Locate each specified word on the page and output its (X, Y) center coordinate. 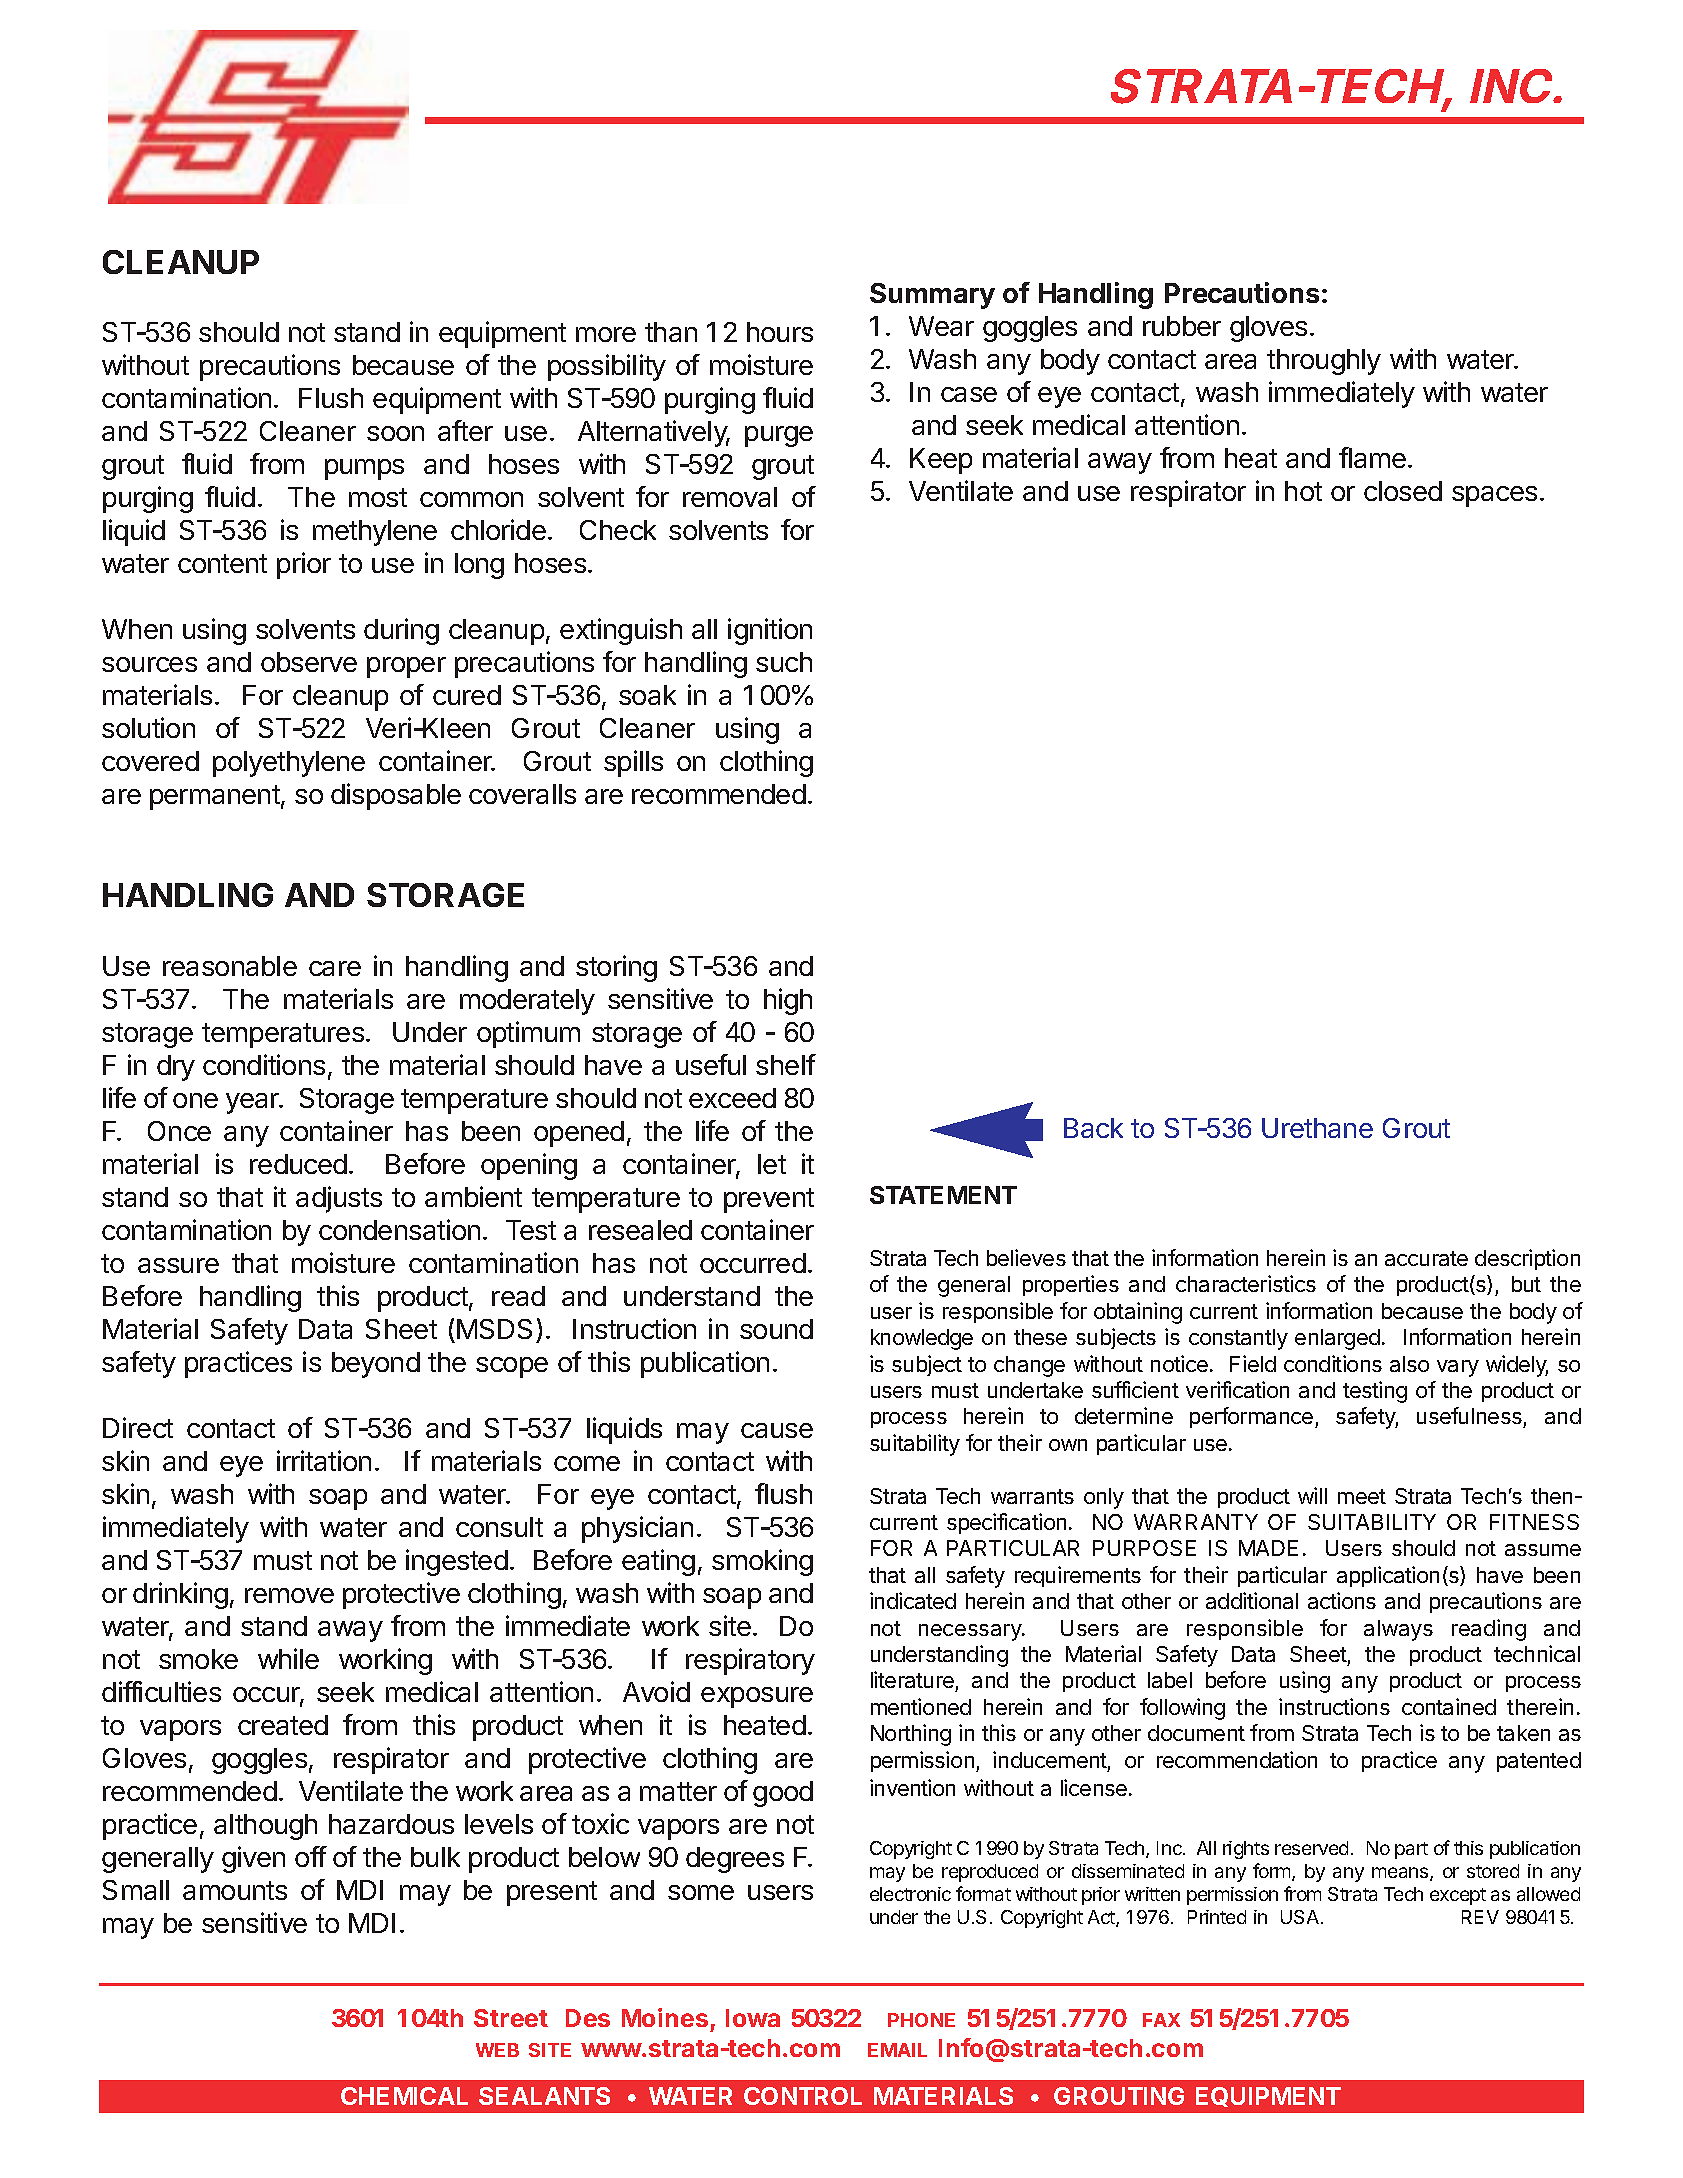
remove (289, 1595)
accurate (1426, 1258)
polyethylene (289, 764)
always (1398, 1630)
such (784, 662)
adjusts (339, 1199)
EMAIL (897, 2050)
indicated (913, 1600)
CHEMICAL (404, 2096)
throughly (1324, 362)
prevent (769, 1200)
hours (780, 332)
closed (1403, 491)
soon (395, 433)
